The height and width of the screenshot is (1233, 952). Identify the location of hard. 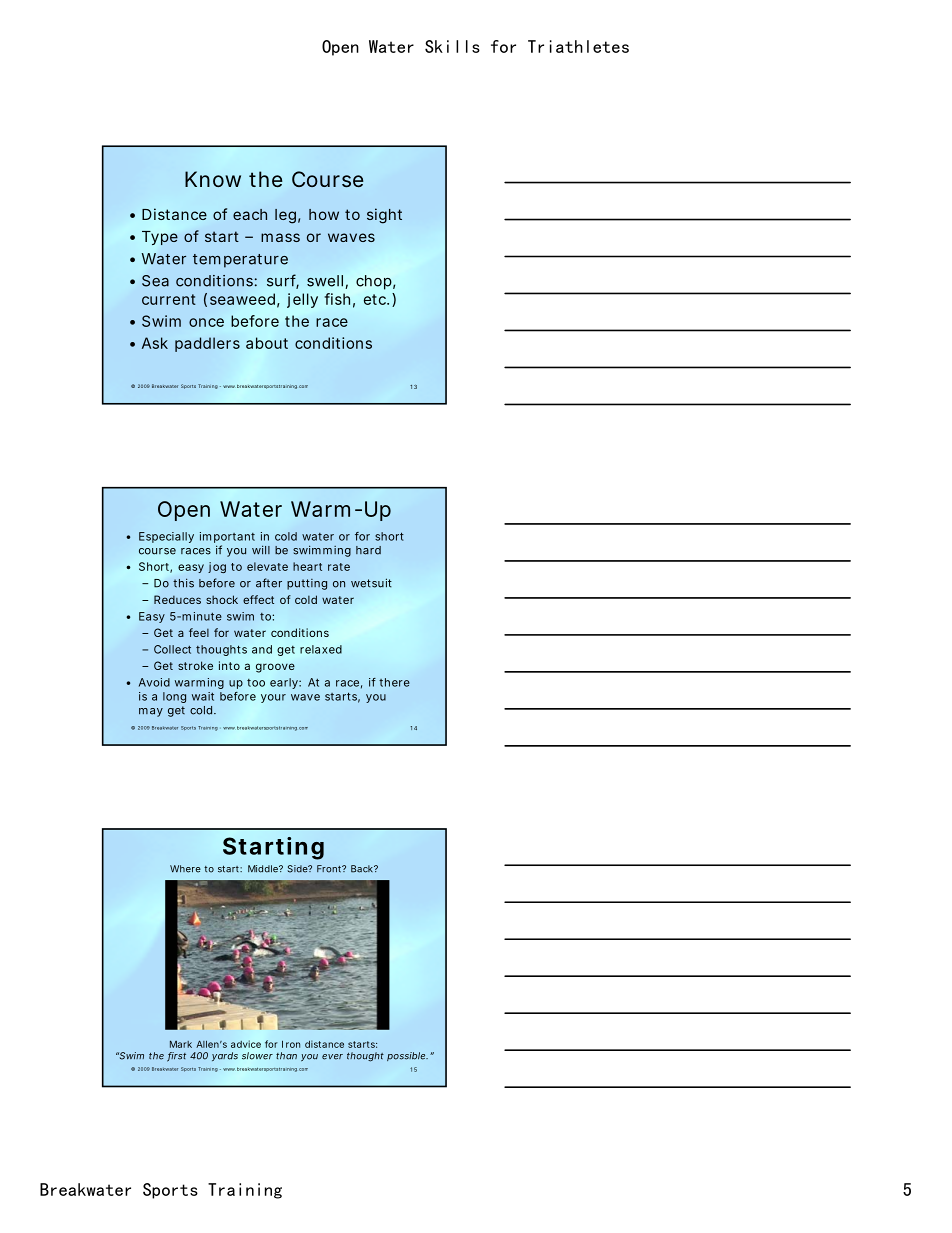
(368, 550).
